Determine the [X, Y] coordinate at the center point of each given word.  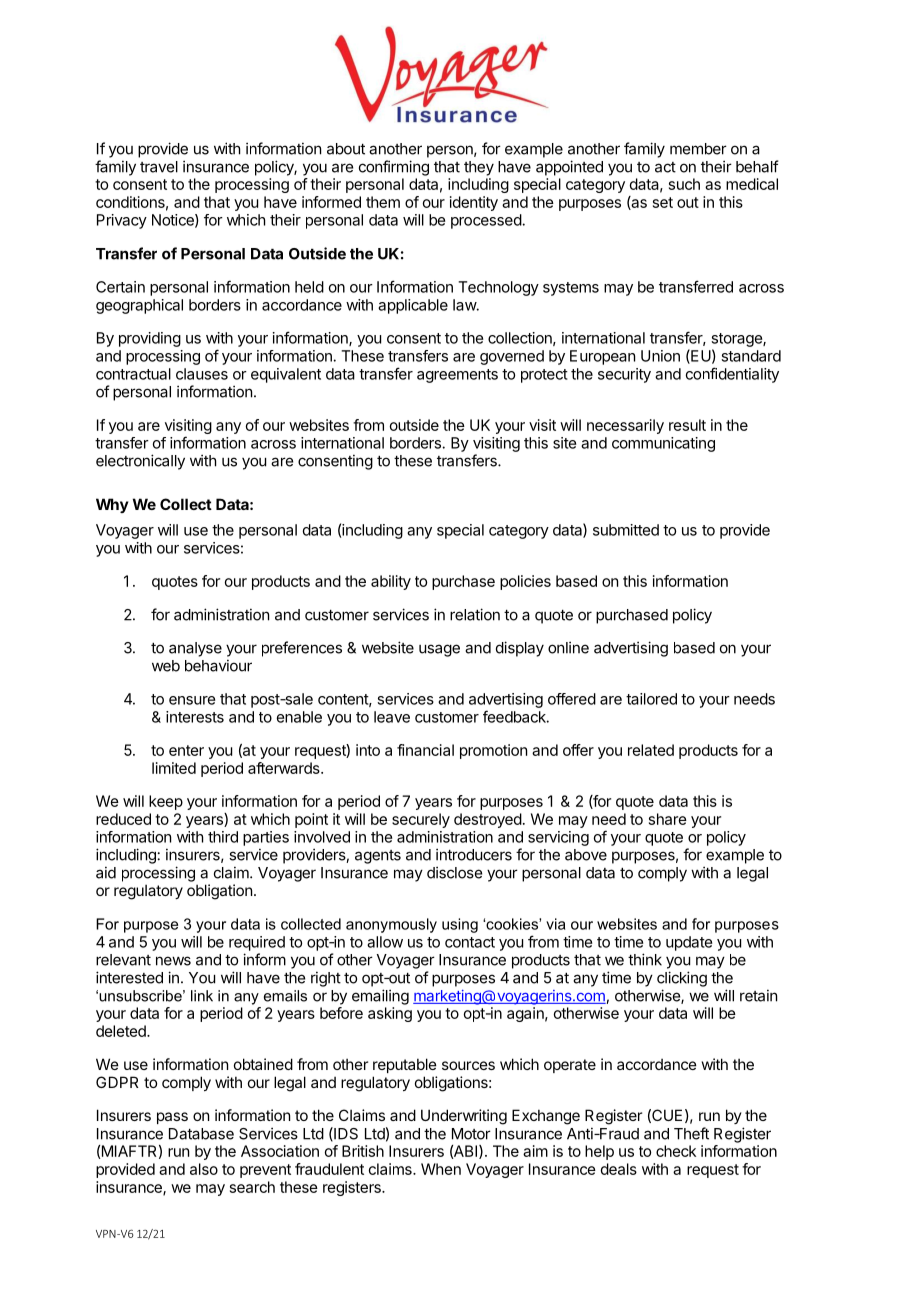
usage [439, 650]
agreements [457, 376]
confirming [394, 168]
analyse [195, 649]
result [687, 425]
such [684, 184]
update [689, 943]
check [676, 1151]
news [173, 961]
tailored [651, 699]
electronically [140, 462]
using [460, 925]
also [204, 1169]
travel [159, 167]
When [441, 1169]
